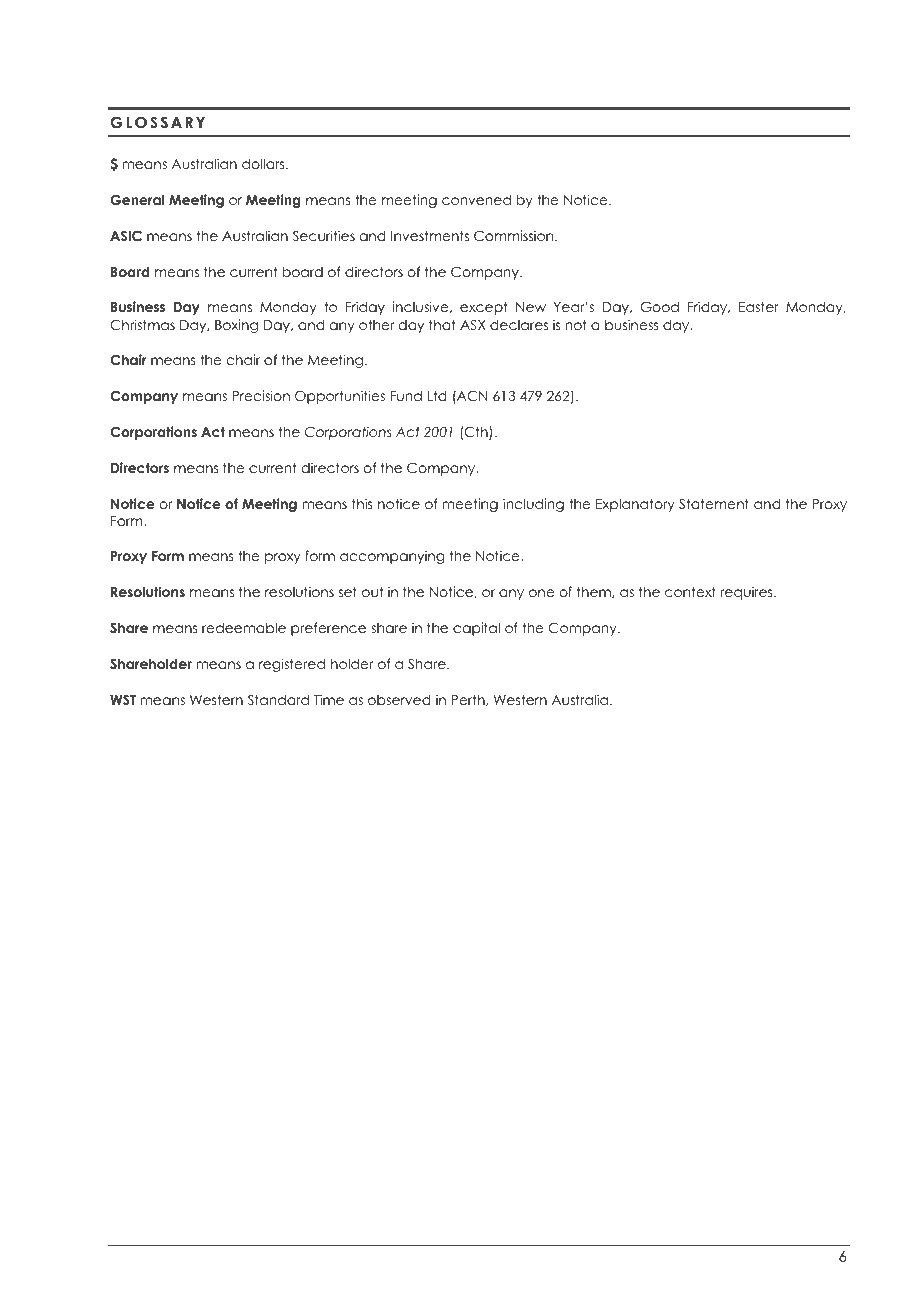 The image size is (924, 1308). I want to click on Standard, so click(278, 700).
